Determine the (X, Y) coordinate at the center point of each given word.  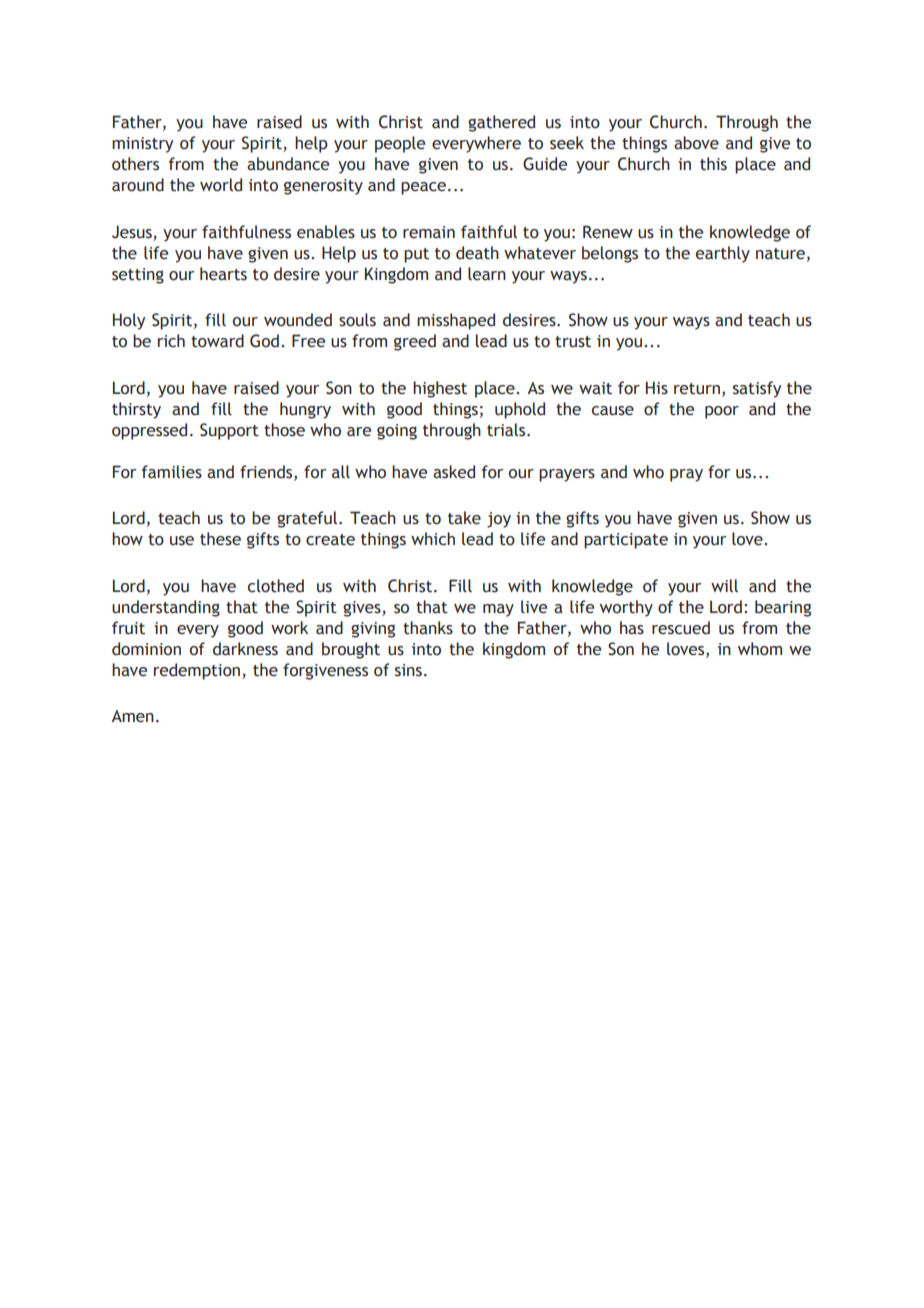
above (696, 143)
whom (760, 649)
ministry (142, 145)
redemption (198, 671)
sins (408, 670)
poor (722, 412)
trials (507, 430)
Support (229, 431)
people (400, 144)
